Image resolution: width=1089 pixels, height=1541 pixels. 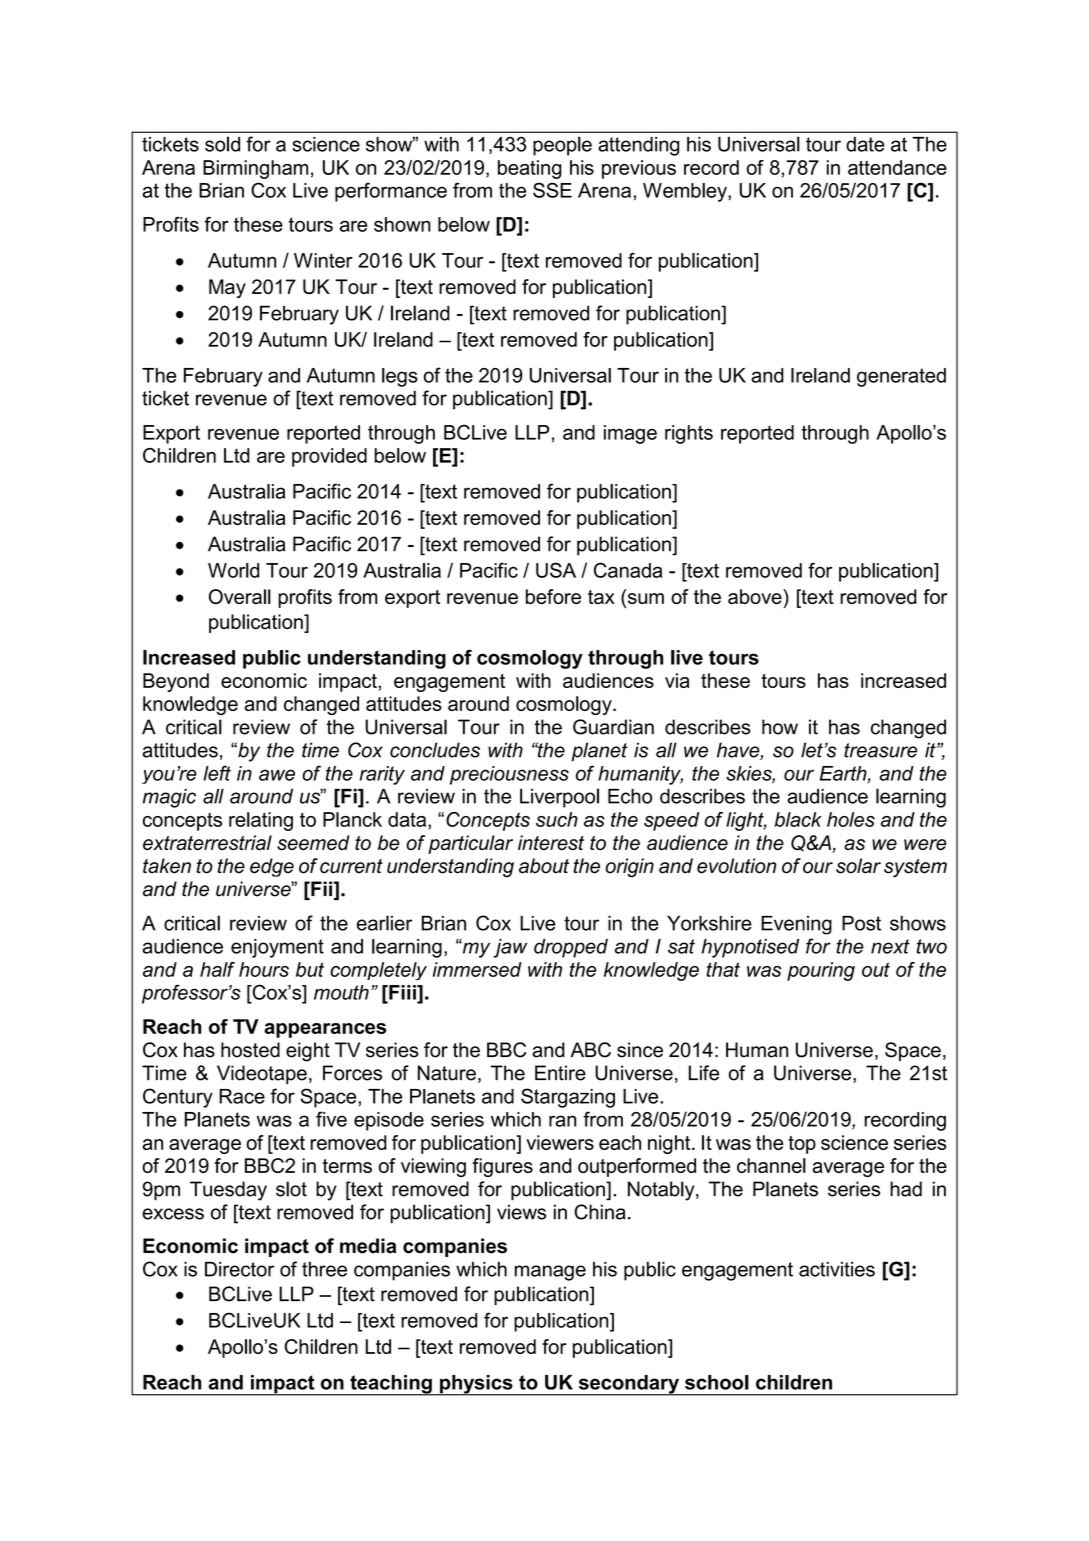 I want to click on SSE, so click(x=552, y=190).
